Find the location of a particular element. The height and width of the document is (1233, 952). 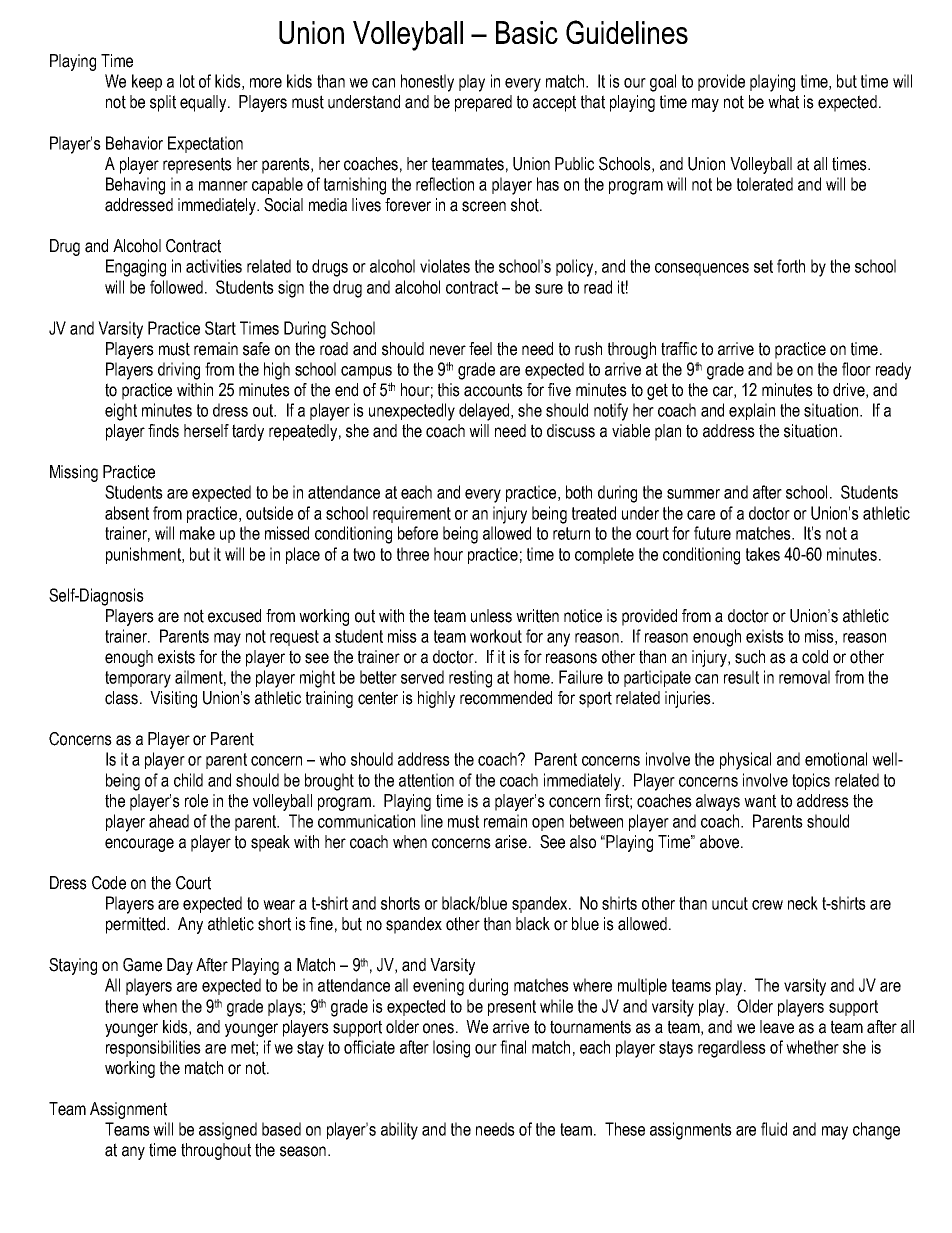

ability is located at coordinates (399, 1131).
